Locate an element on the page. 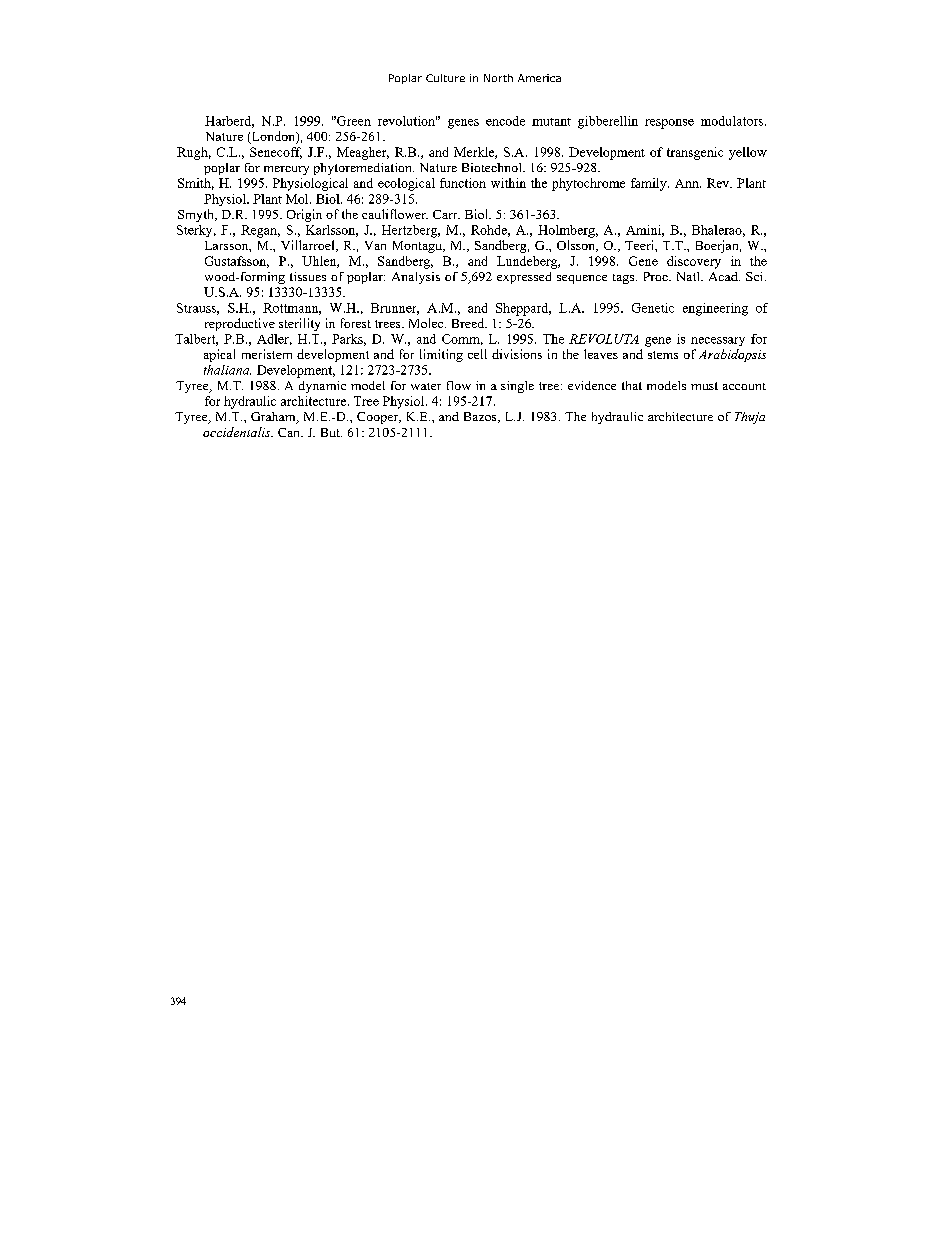  Natl is located at coordinates (689, 276).
